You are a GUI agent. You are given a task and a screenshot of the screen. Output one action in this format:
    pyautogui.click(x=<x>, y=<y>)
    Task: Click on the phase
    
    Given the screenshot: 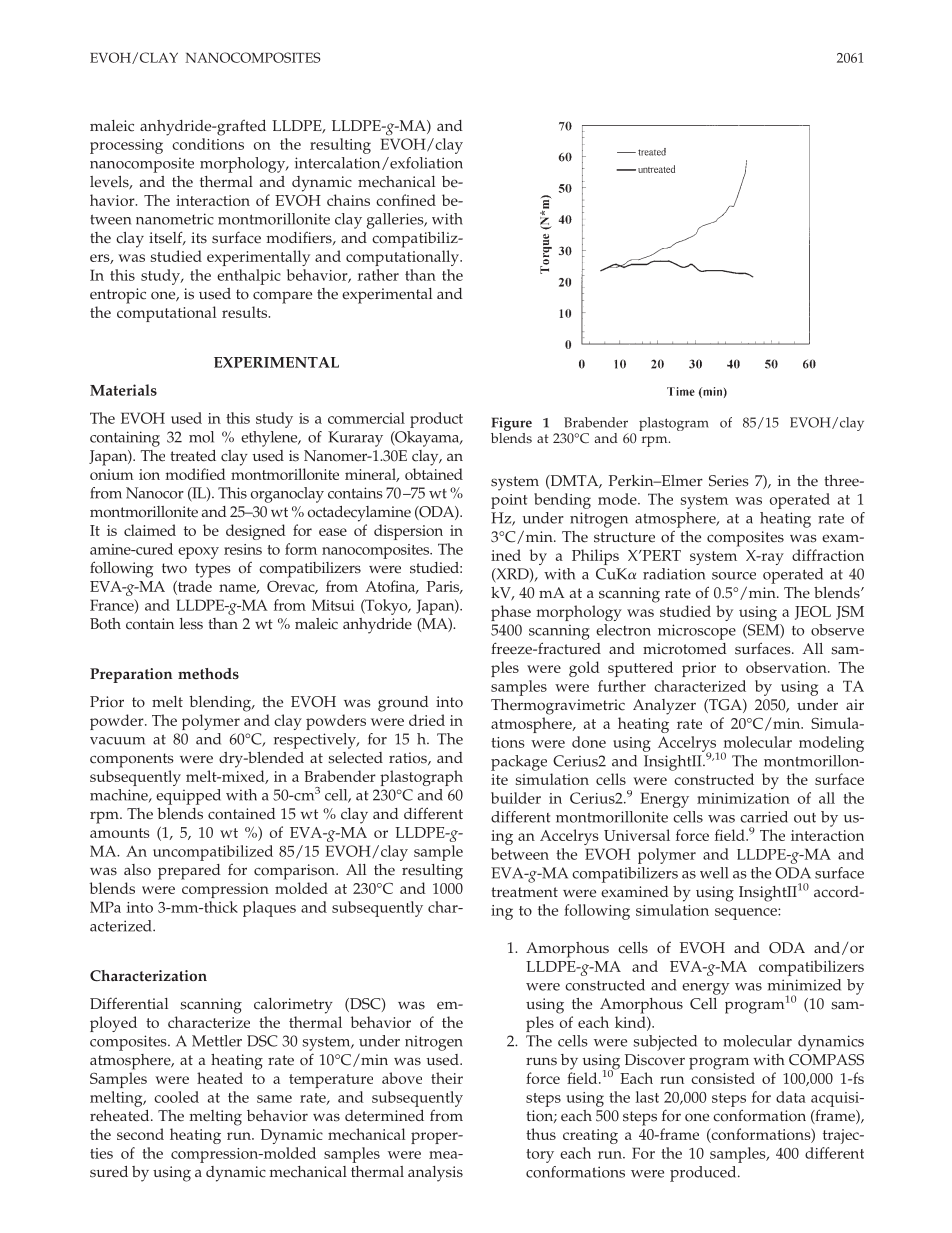 What is the action you would take?
    pyautogui.click(x=511, y=613)
